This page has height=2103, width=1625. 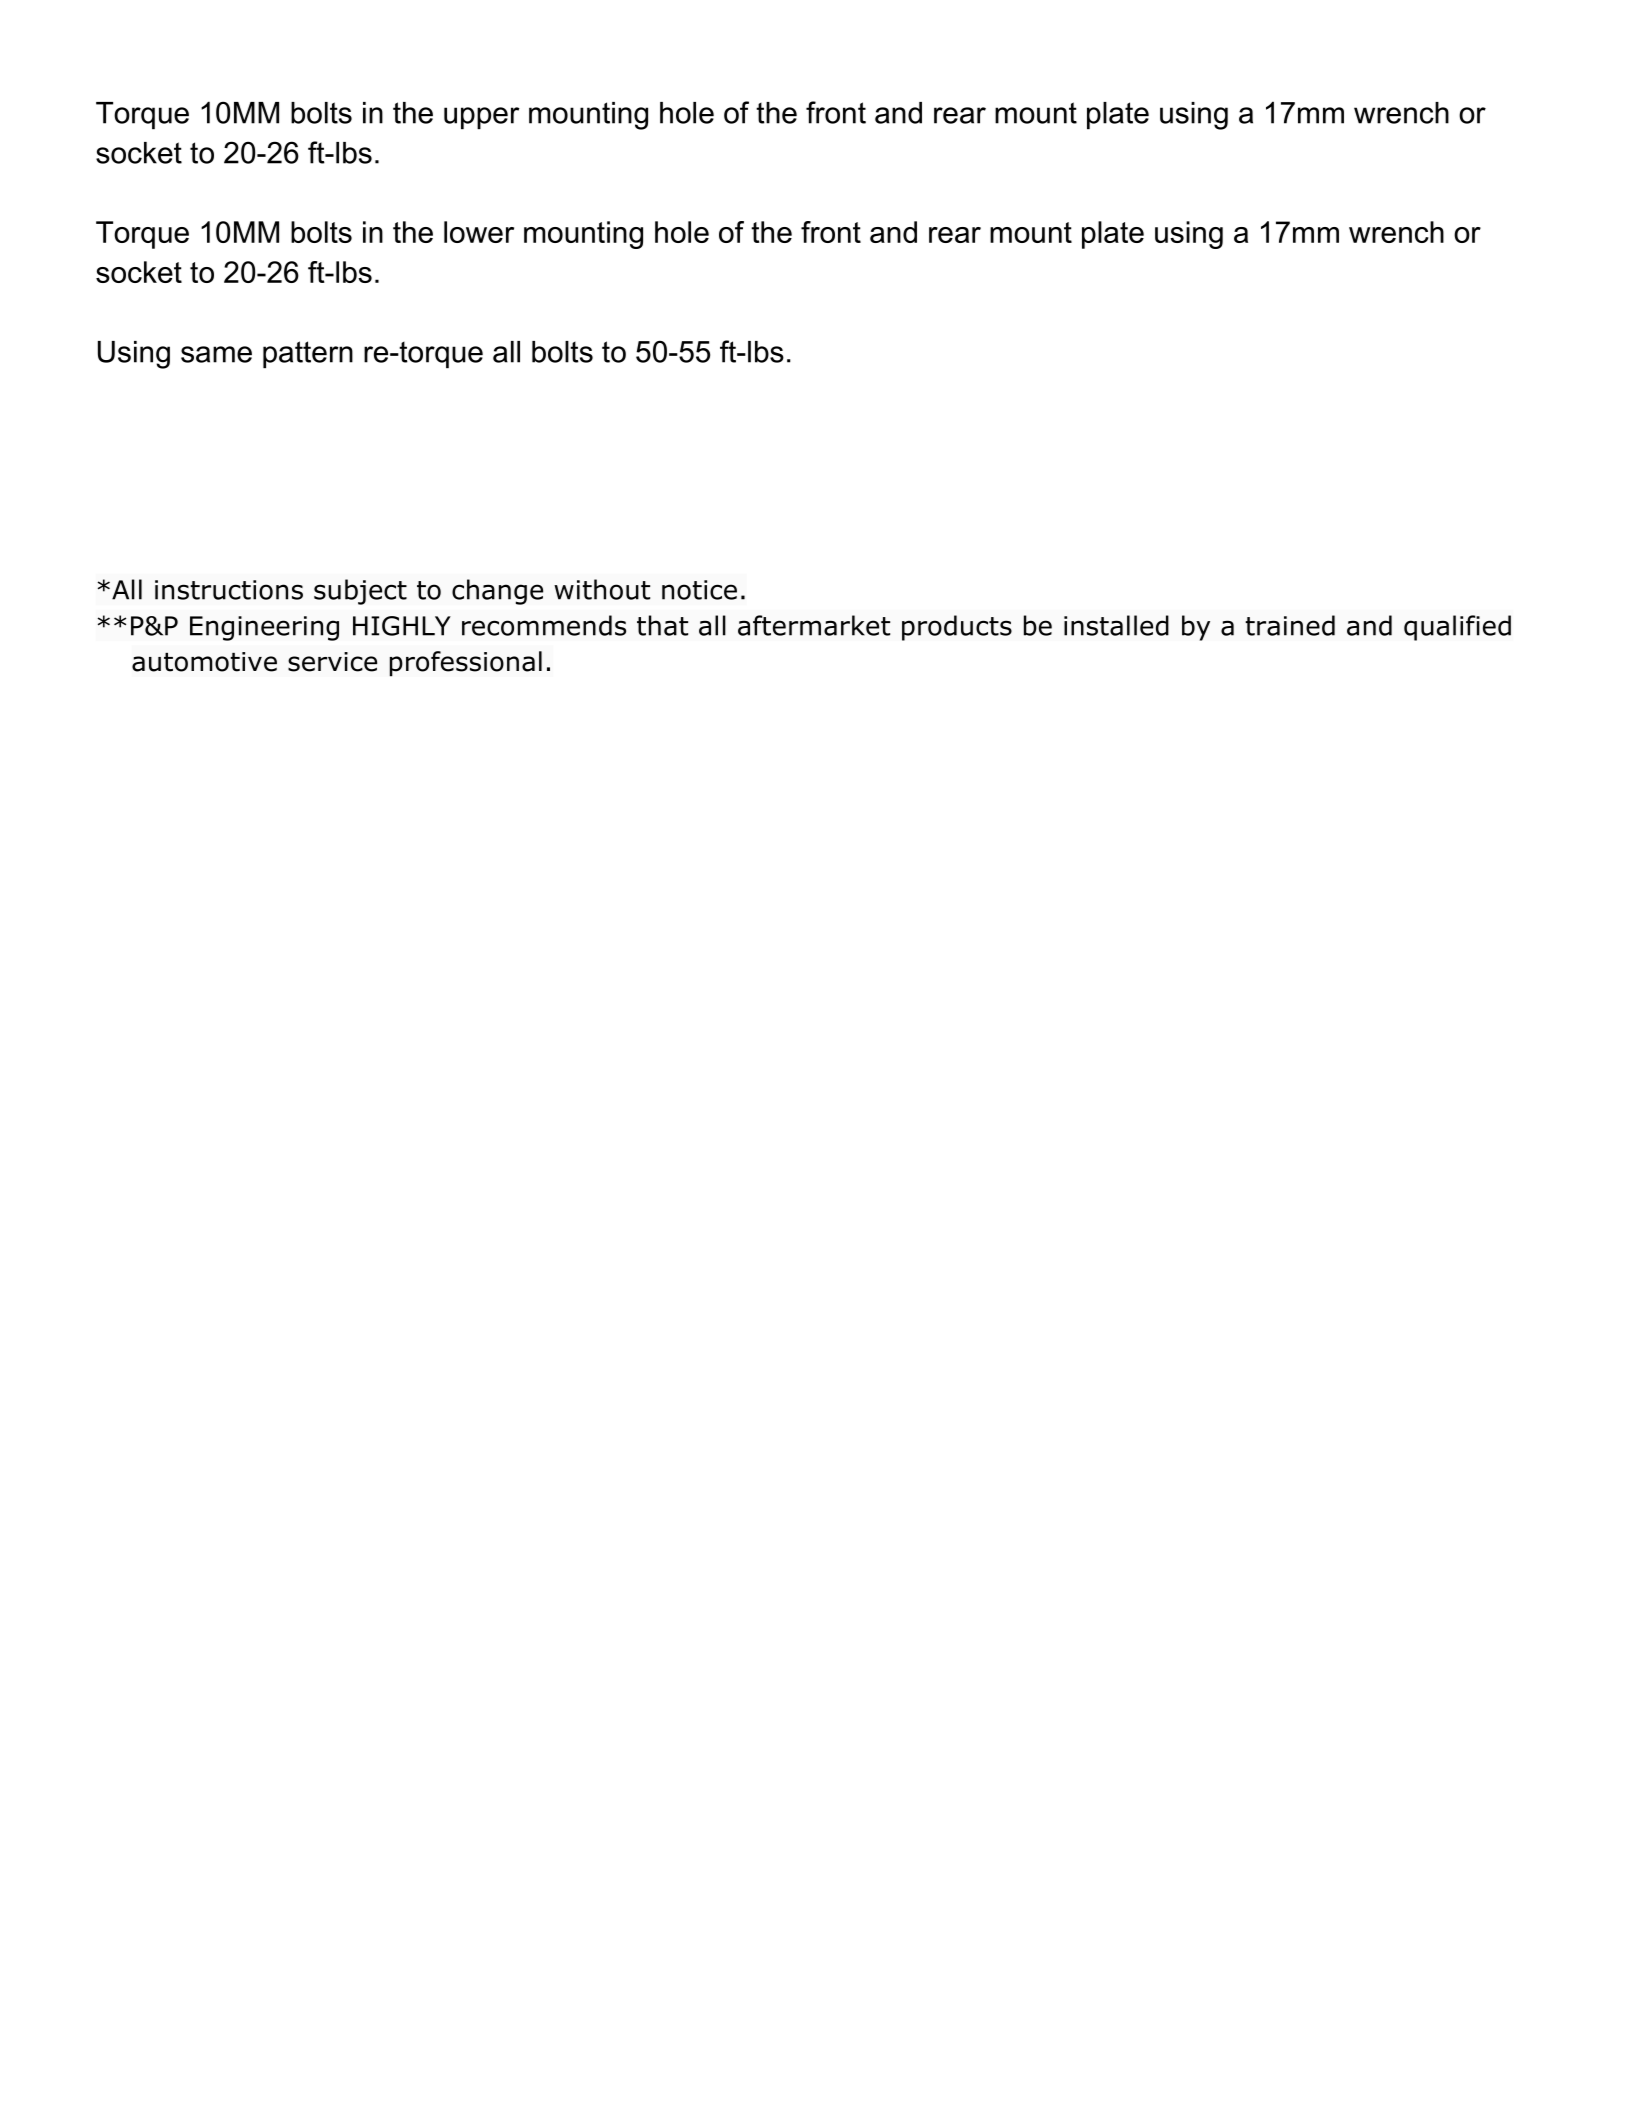 What do you see at coordinates (402, 626) in the page?
I see `HIGHLY` at bounding box center [402, 626].
